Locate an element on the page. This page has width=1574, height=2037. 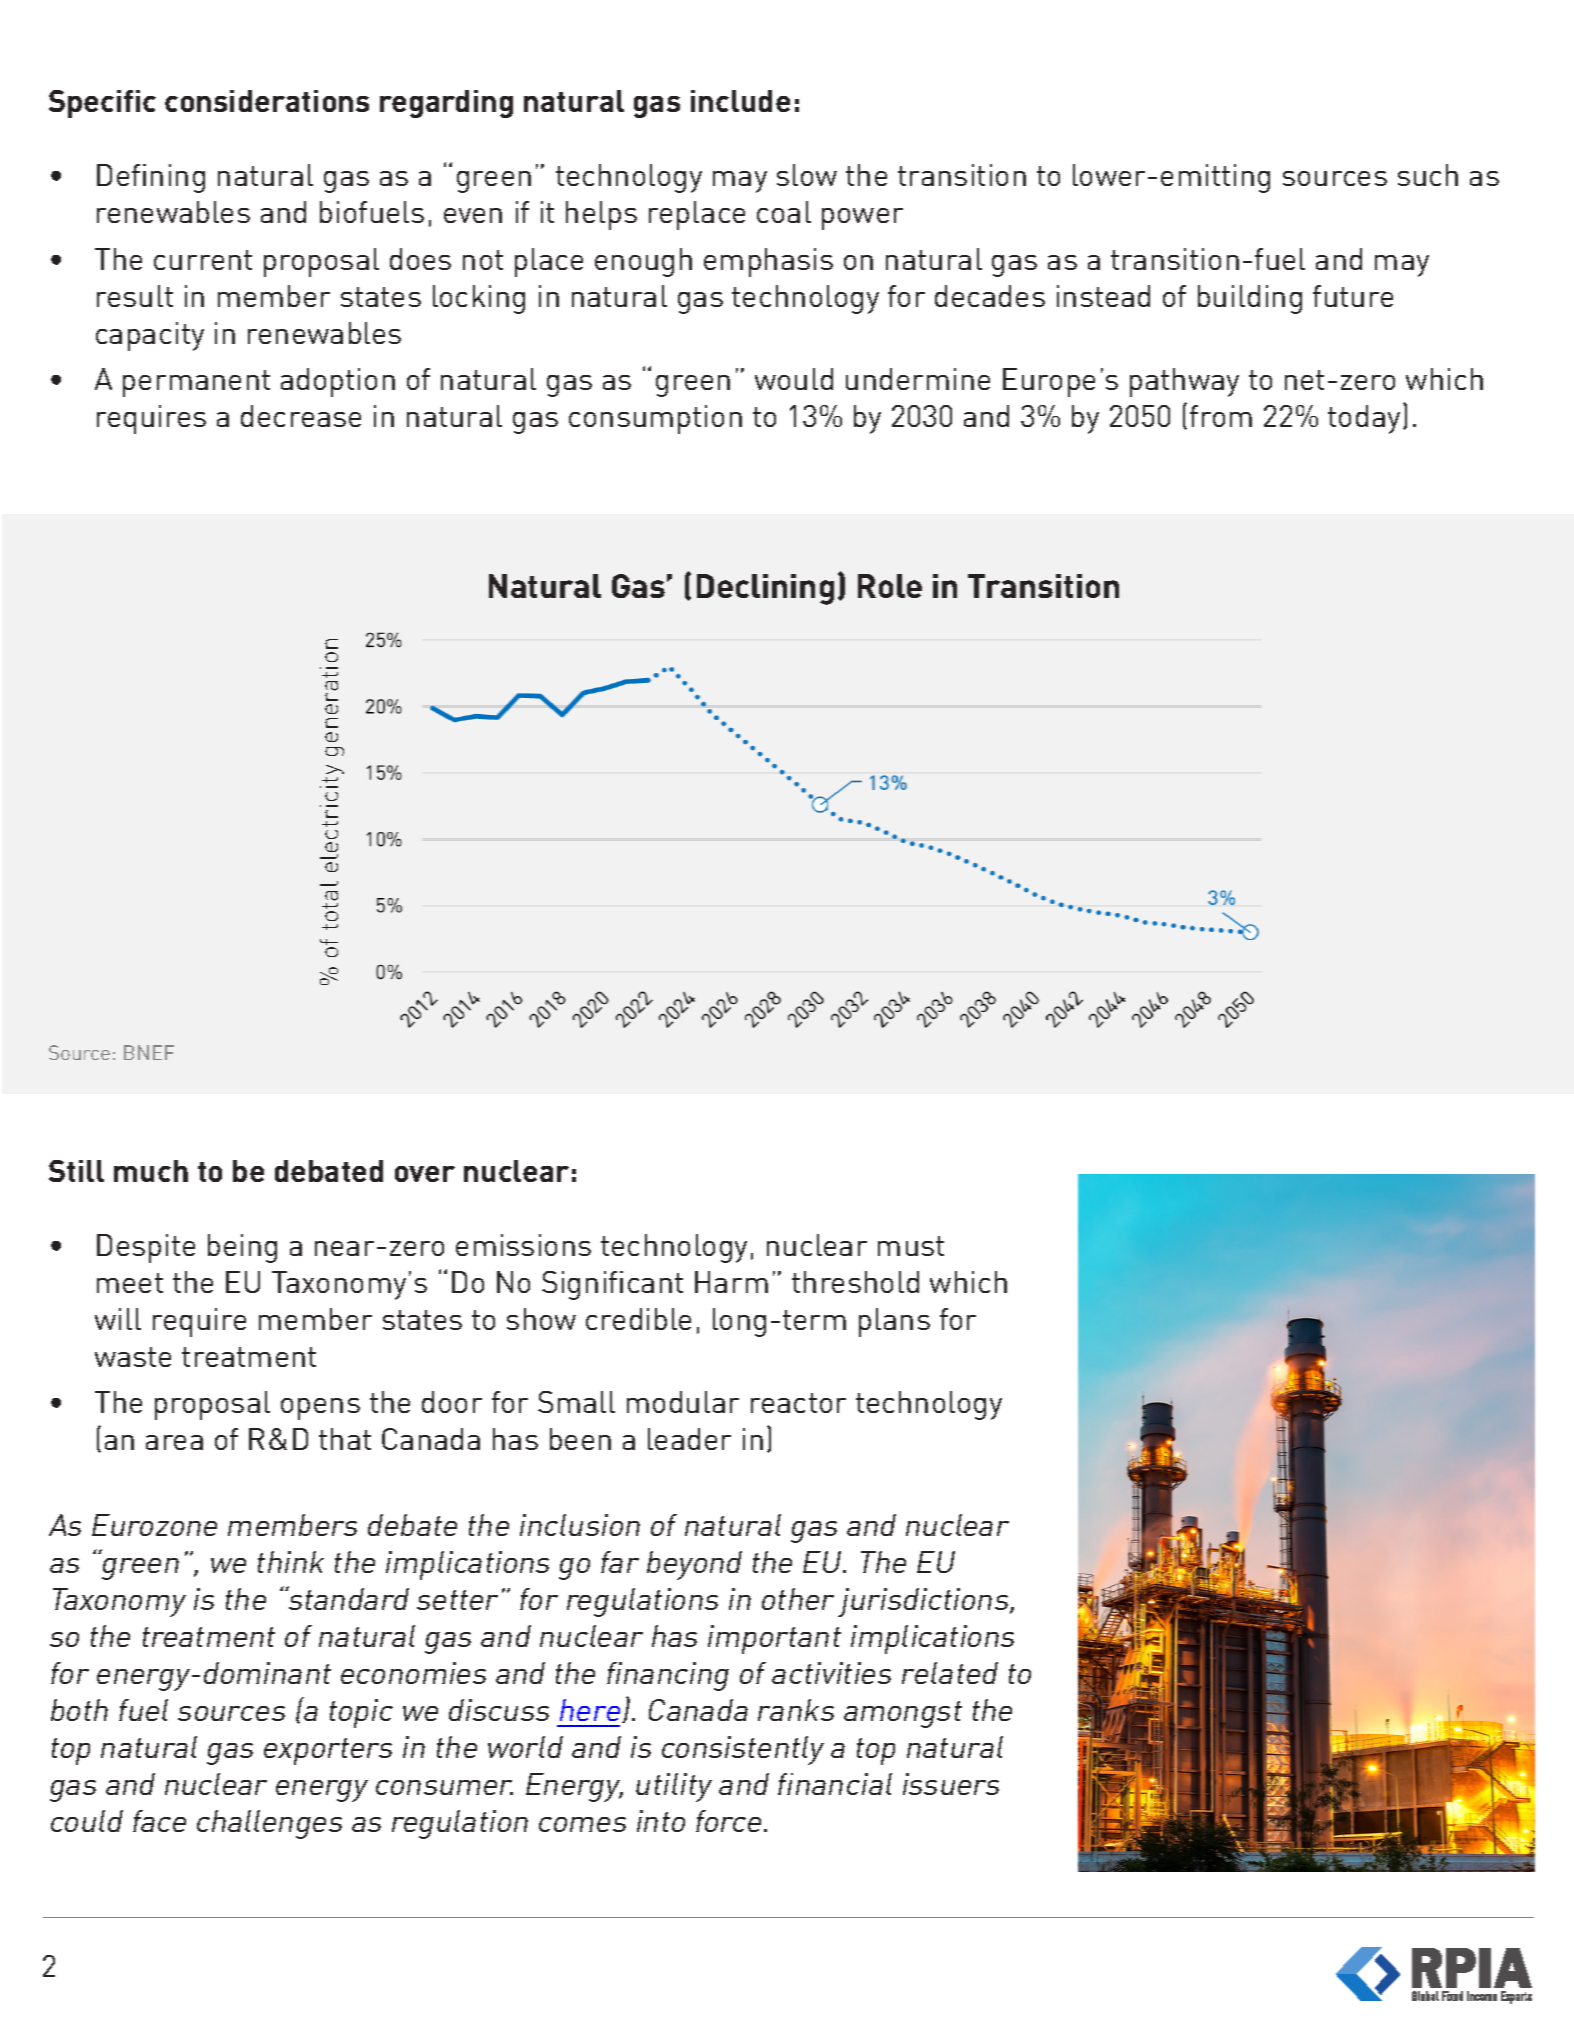
Declining is located at coordinates (765, 589).
